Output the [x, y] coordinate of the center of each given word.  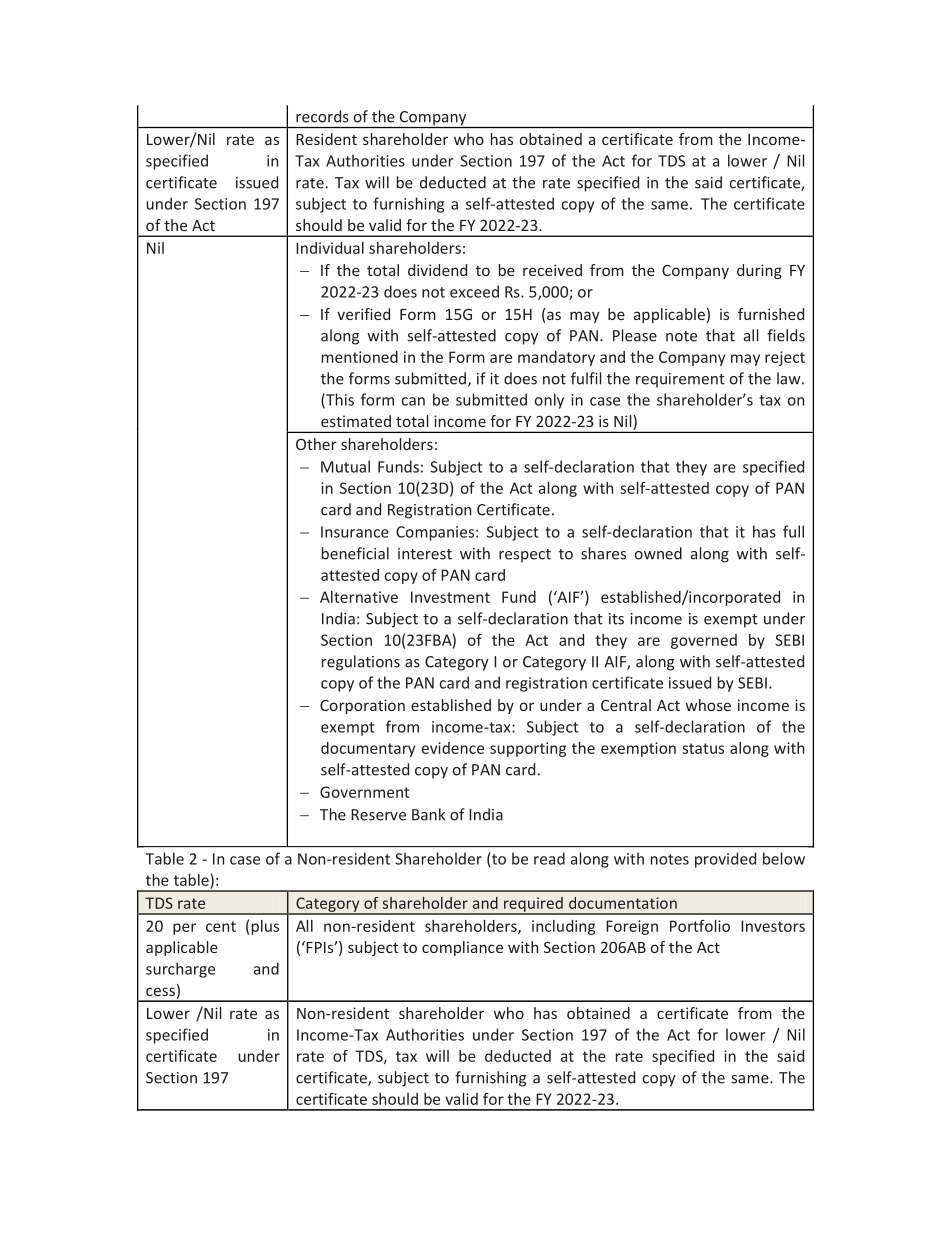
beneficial [355, 553]
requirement [680, 380]
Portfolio [700, 926]
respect [525, 556]
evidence [453, 748]
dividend [437, 270]
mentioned [360, 357]
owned [658, 553]
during [759, 271]
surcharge [180, 970]
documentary [368, 749]
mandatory [556, 358]
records [322, 116]
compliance [462, 948]
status [703, 748]
